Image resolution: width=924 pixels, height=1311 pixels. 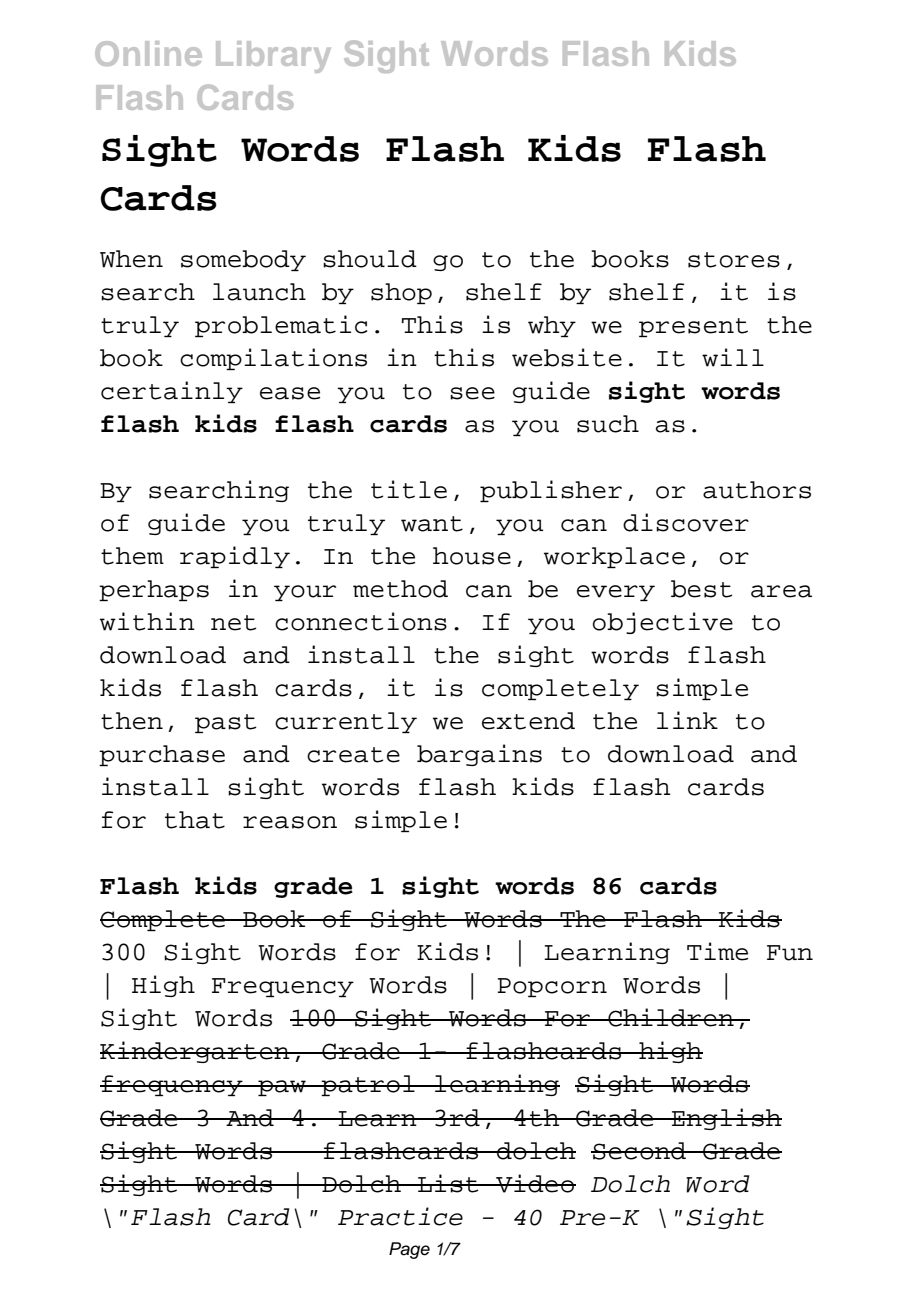 I want to click on stores, so click(x=734, y=260).
